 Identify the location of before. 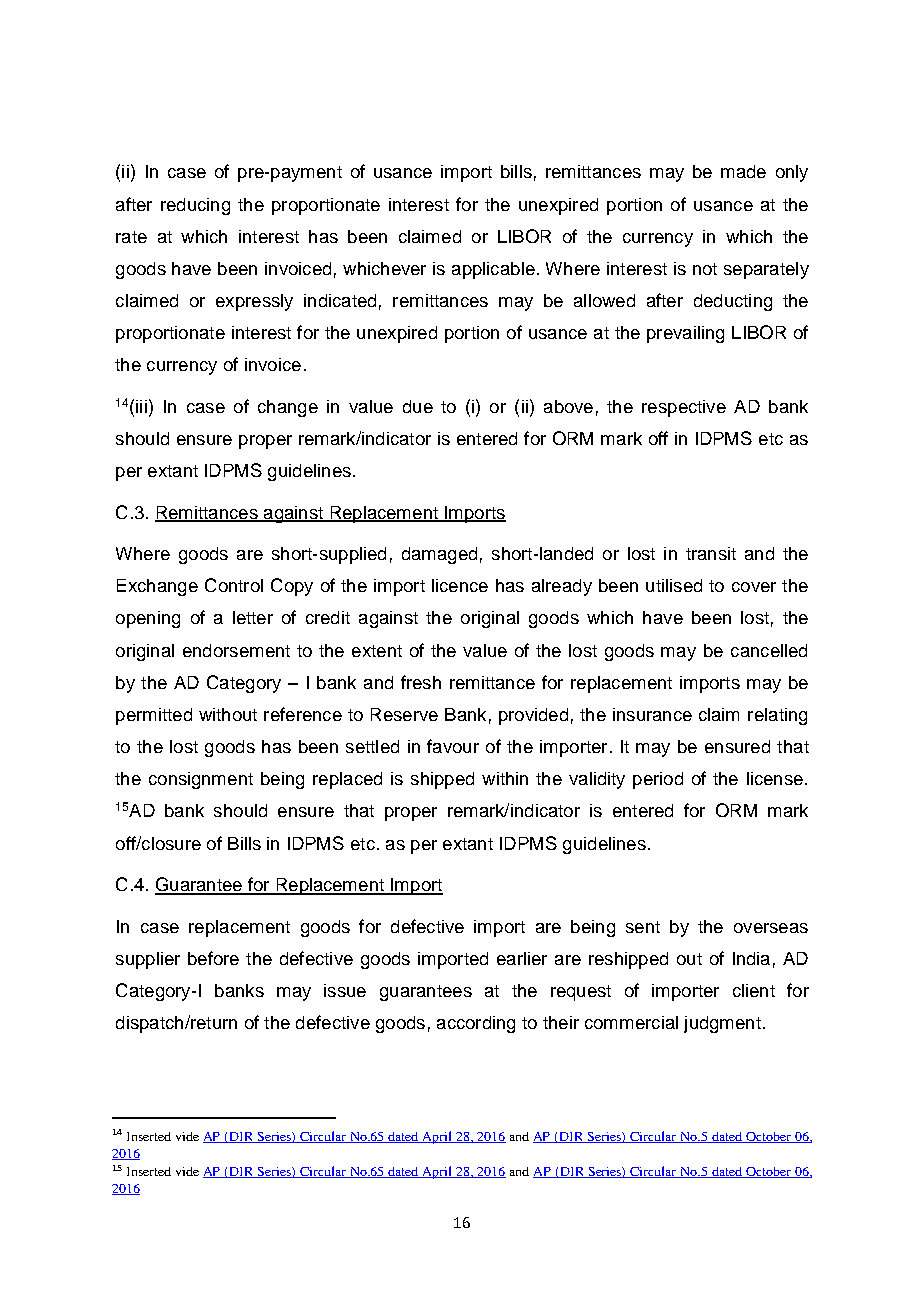
(213, 958).
